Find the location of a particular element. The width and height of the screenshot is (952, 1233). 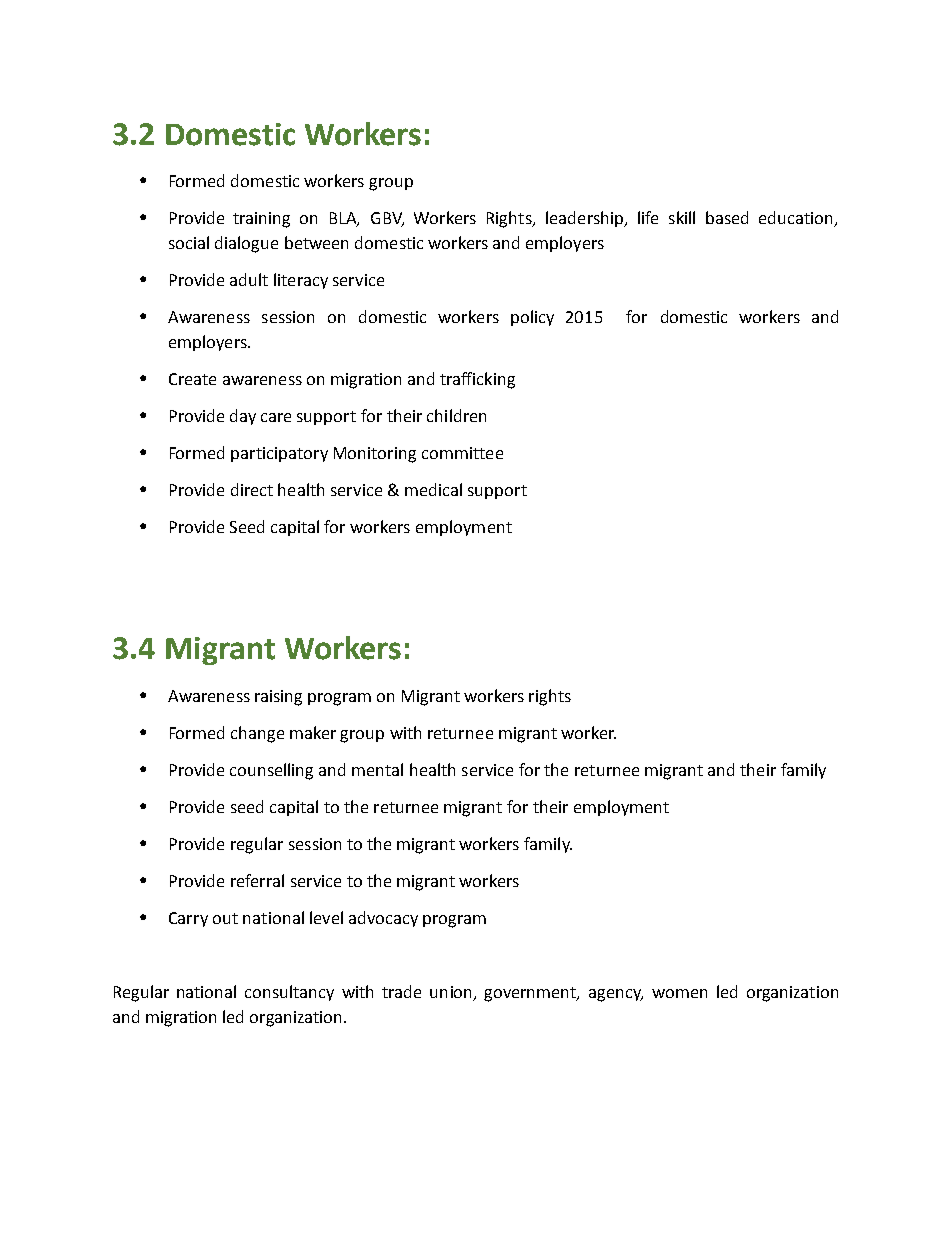

women is located at coordinates (679, 993).
